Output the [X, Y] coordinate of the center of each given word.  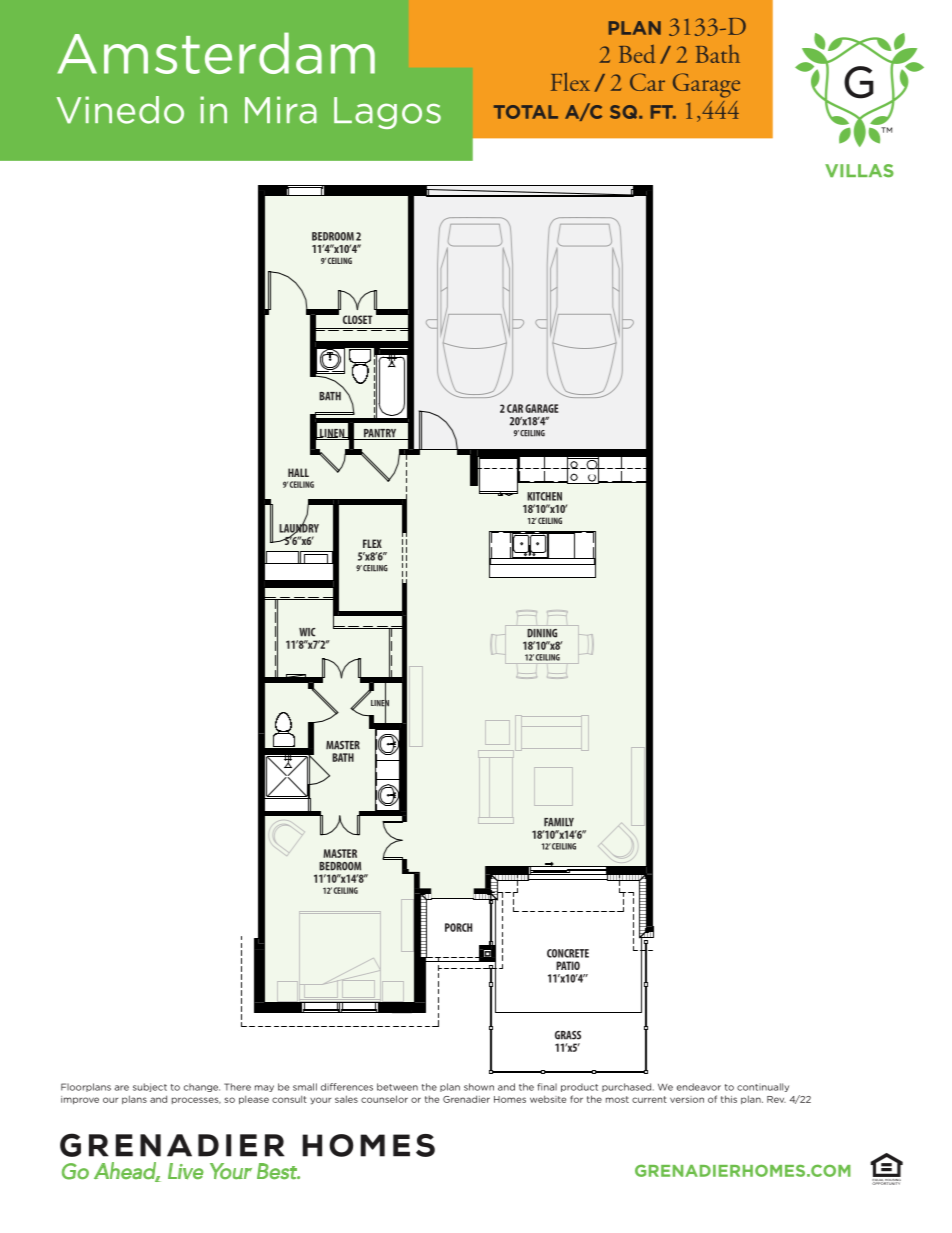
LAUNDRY [299, 528]
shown [479, 1087]
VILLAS [859, 171]
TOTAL [526, 112]
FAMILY [559, 822]
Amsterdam [216, 53]
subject [150, 1087]
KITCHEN [544, 496]
